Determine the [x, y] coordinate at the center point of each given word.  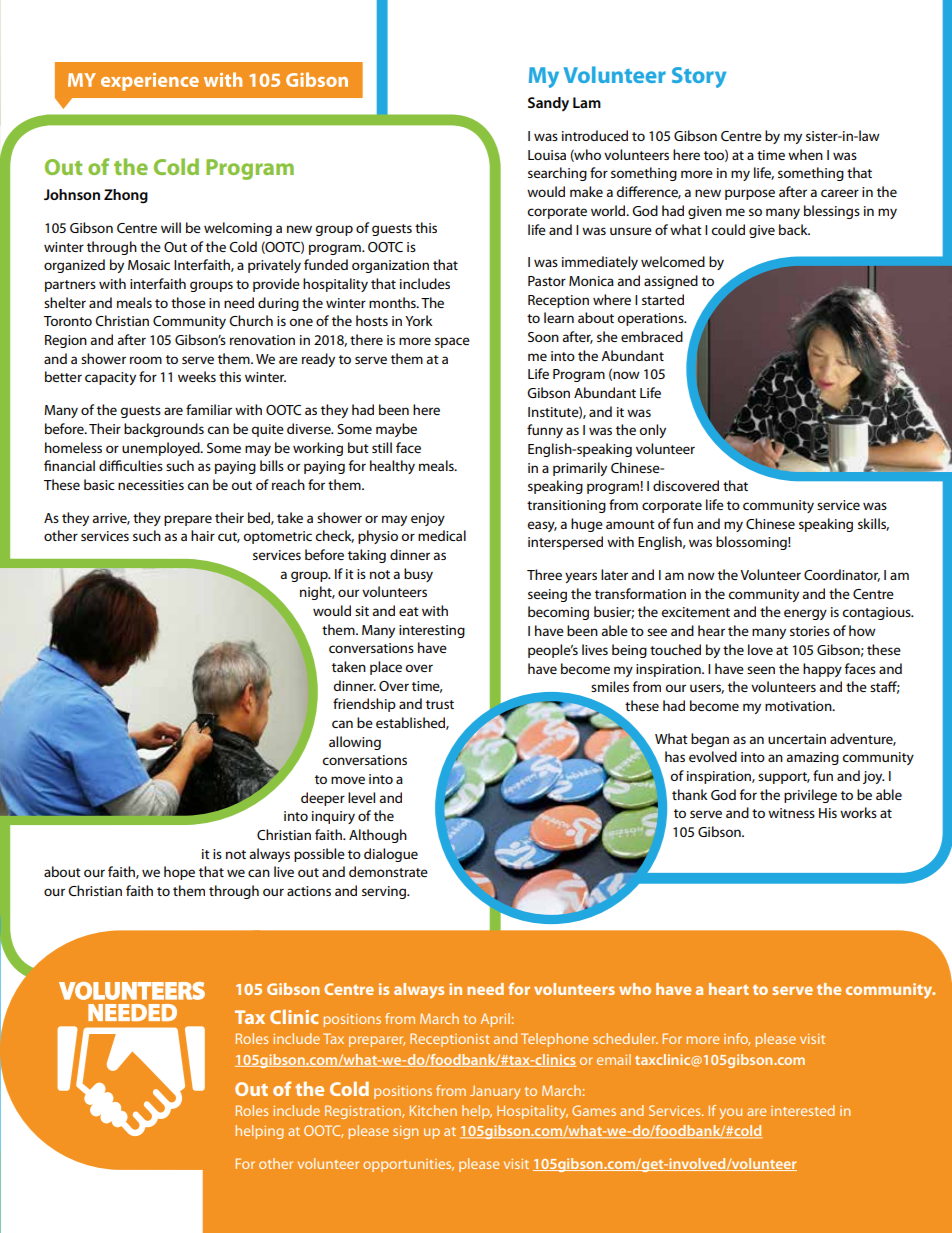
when [805, 154]
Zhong [126, 196]
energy [805, 614]
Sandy [548, 104]
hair [203, 535]
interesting [432, 631]
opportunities [408, 1165]
